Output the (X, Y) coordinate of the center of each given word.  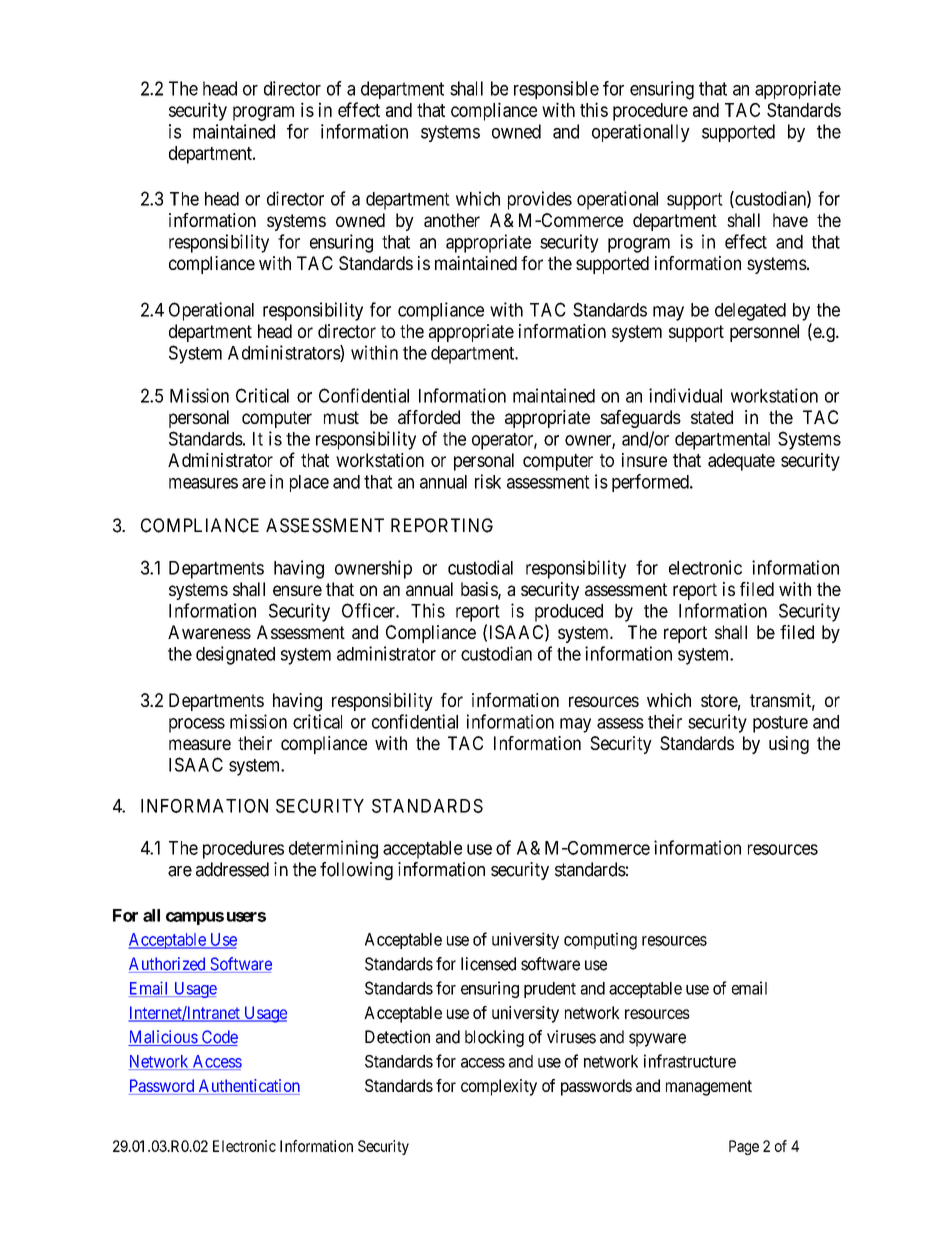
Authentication (248, 1087)
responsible (556, 90)
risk (488, 481)
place (309, 483)
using (789, 745)
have (790, 220)
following (356, 871)
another (452, 220)
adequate (741, 462)
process (197, 725)
